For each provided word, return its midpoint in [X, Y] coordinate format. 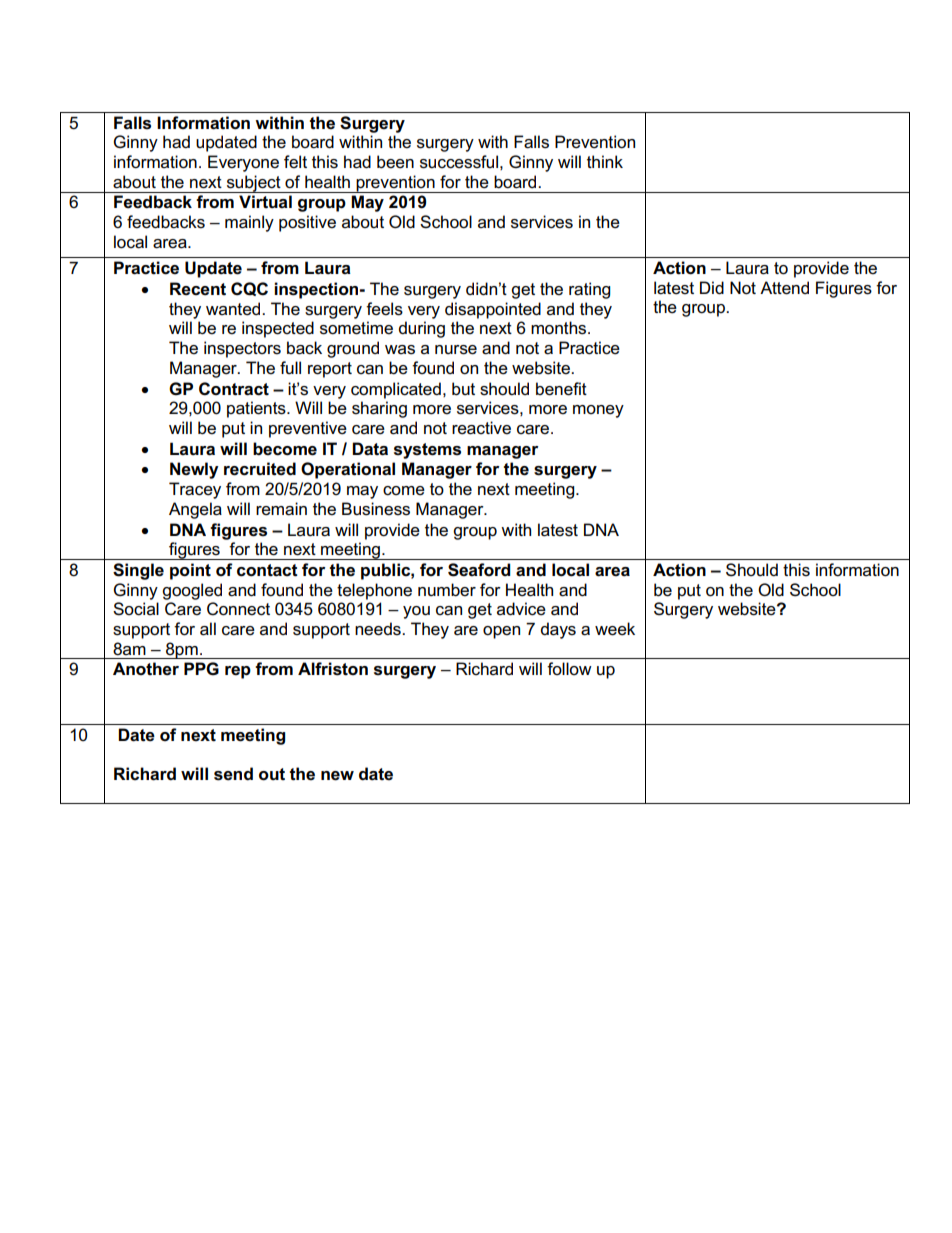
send [233, 774]
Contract [234, 389]
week [615, 629]
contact [267, 570]
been [395, 162]
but [463, 389]
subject [253, 184]
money [598, 411]
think [605, 161]
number [447, 590]
